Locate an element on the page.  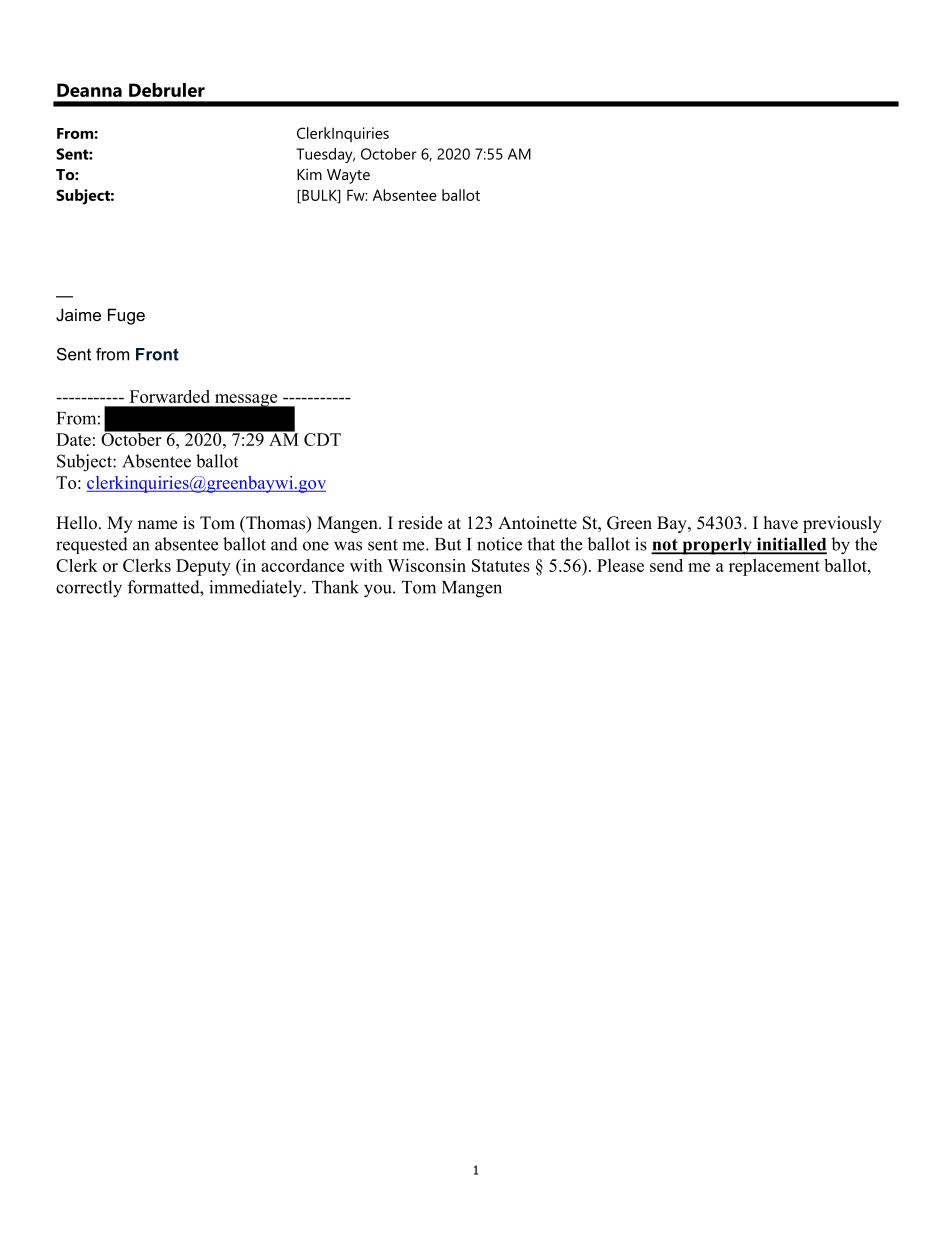
CDT is located at coordinates (322, 439).
